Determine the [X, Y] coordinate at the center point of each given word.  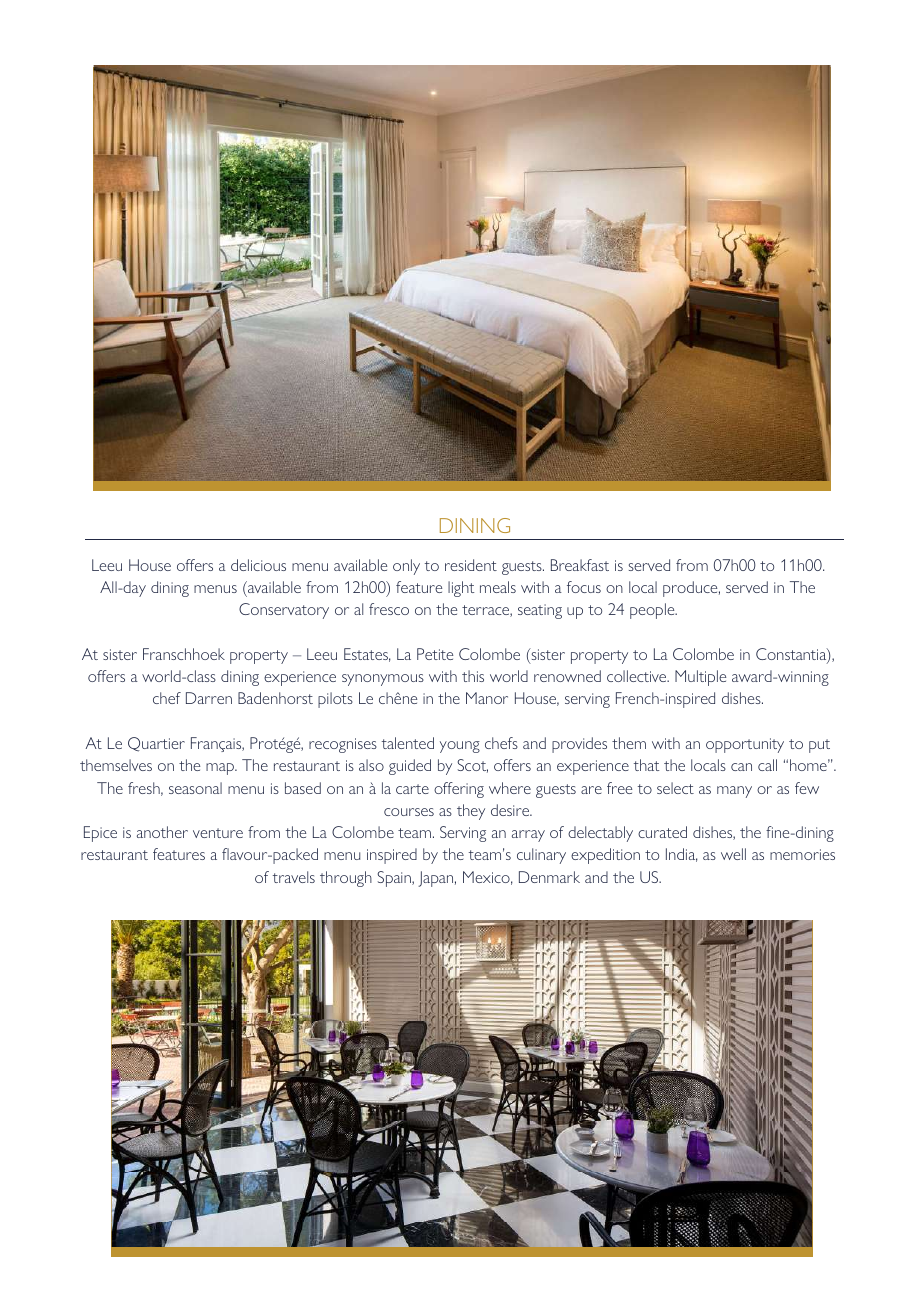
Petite [435, 654]
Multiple [700, 678]
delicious [258, 565]
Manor [487, 698]
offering [459, 790]
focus [584, 587]
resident [471, 565]
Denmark [549, 877]
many [734, 792]
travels [294, 877]
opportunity [745, 745]
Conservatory [284, 611]
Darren [209, 698]
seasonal [195, 788]
